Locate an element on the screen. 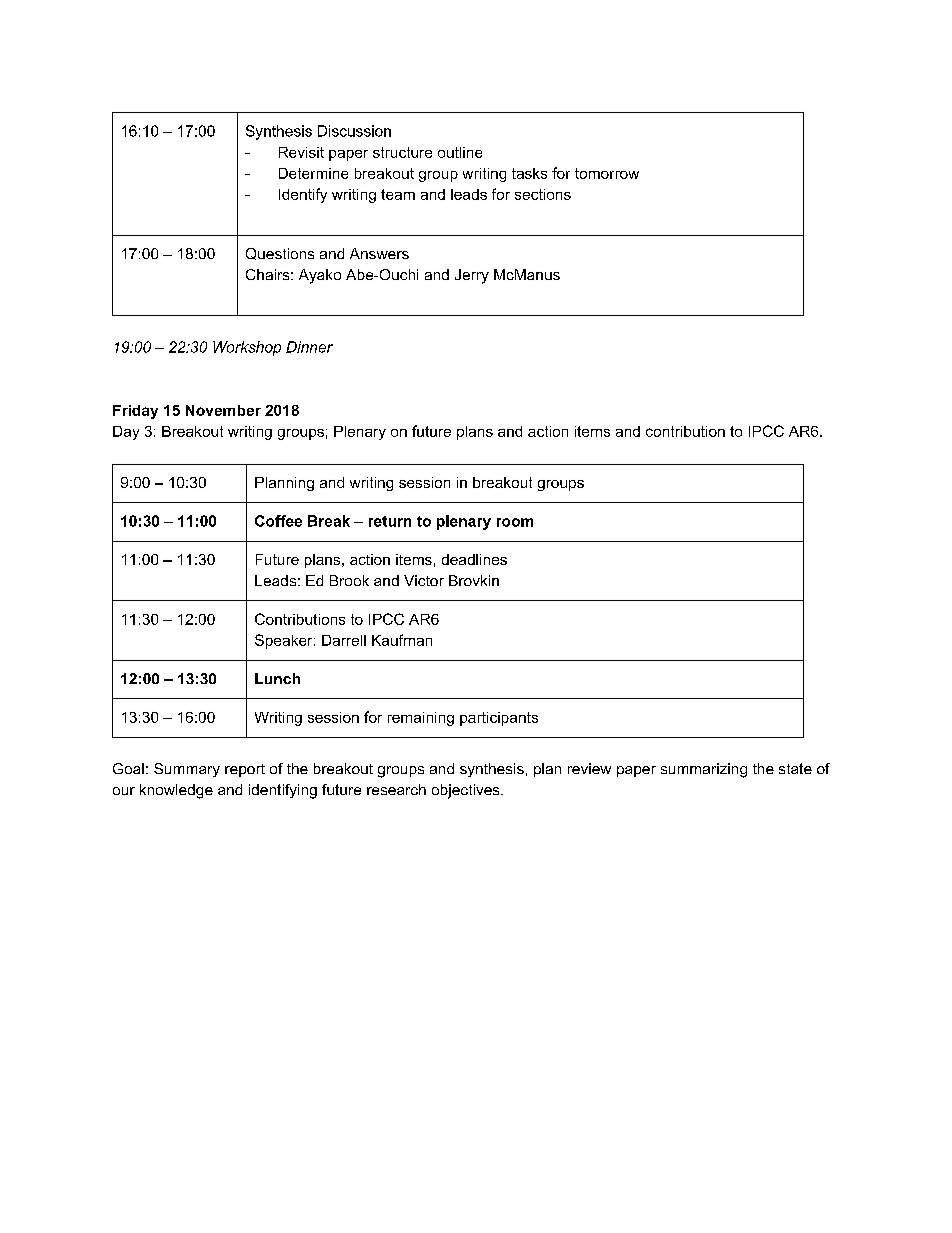 This screenshot has height=1233, width=952. November is located at coordinates (223, 410).
